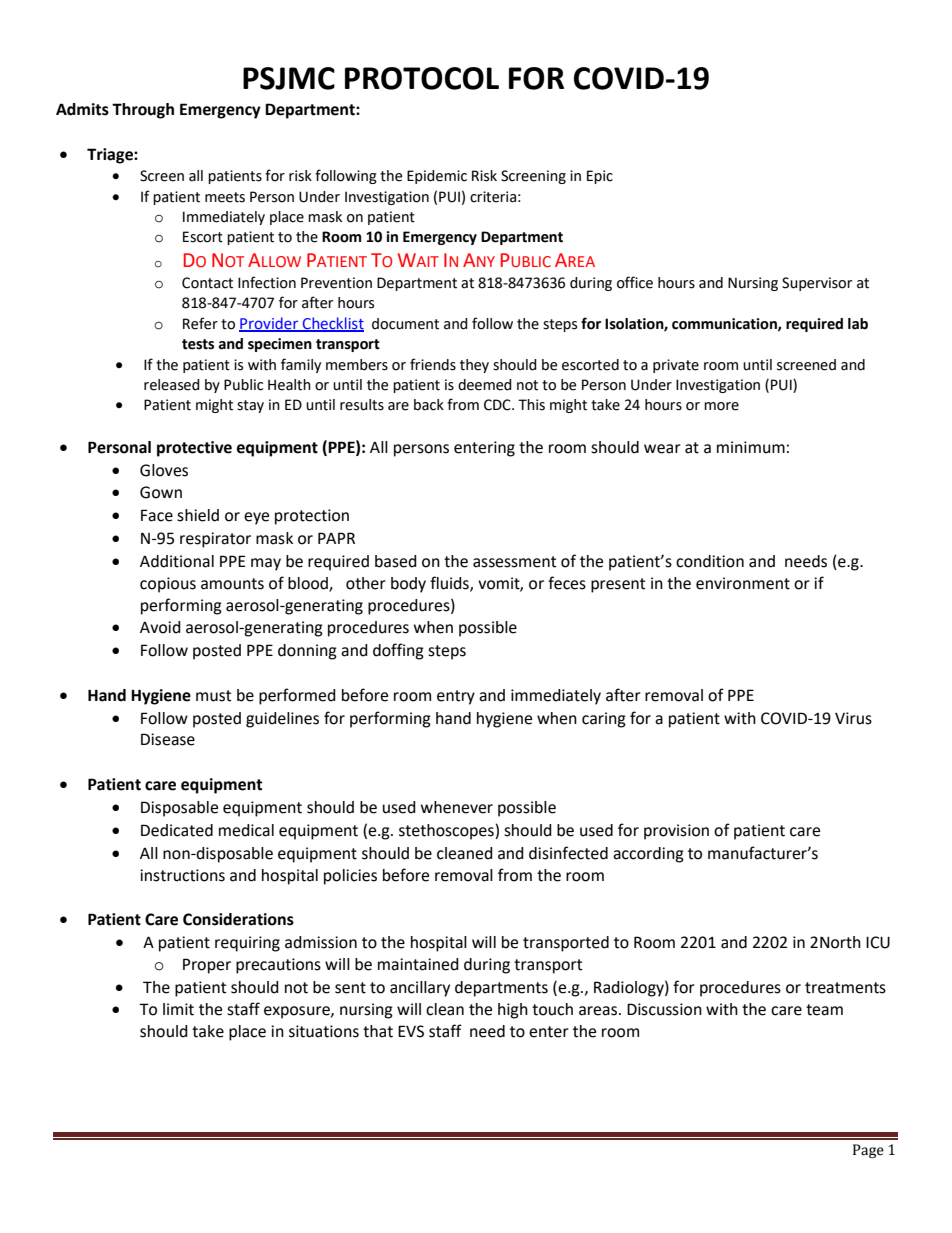 Image resolution: width=952 pixels, height=1233 pixels. Describe the element at coordinates (200, 323) in the page. I see `Refer` at that location.
